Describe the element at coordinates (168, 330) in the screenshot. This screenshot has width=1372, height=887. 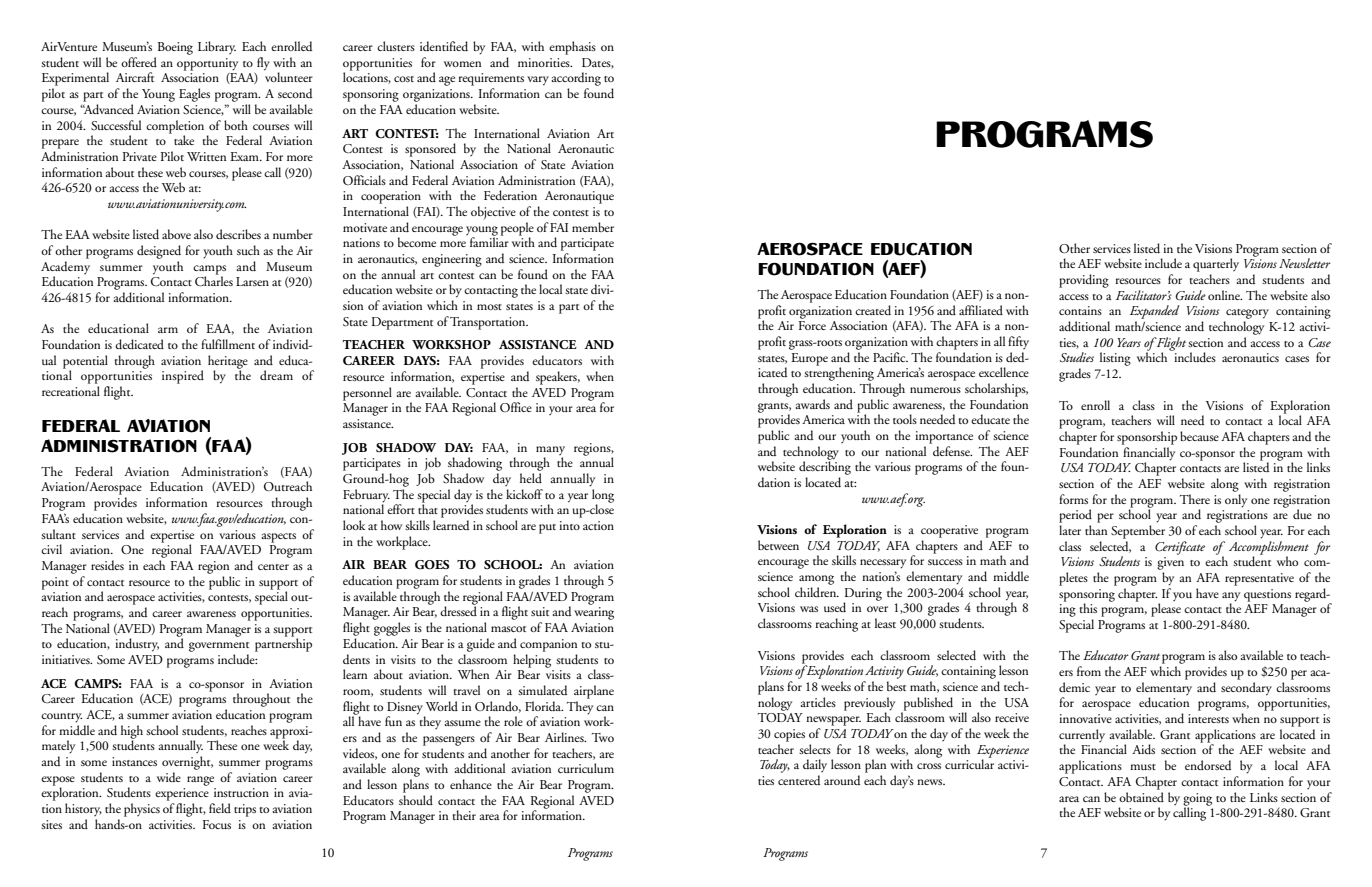
I see `arm` at that location.
